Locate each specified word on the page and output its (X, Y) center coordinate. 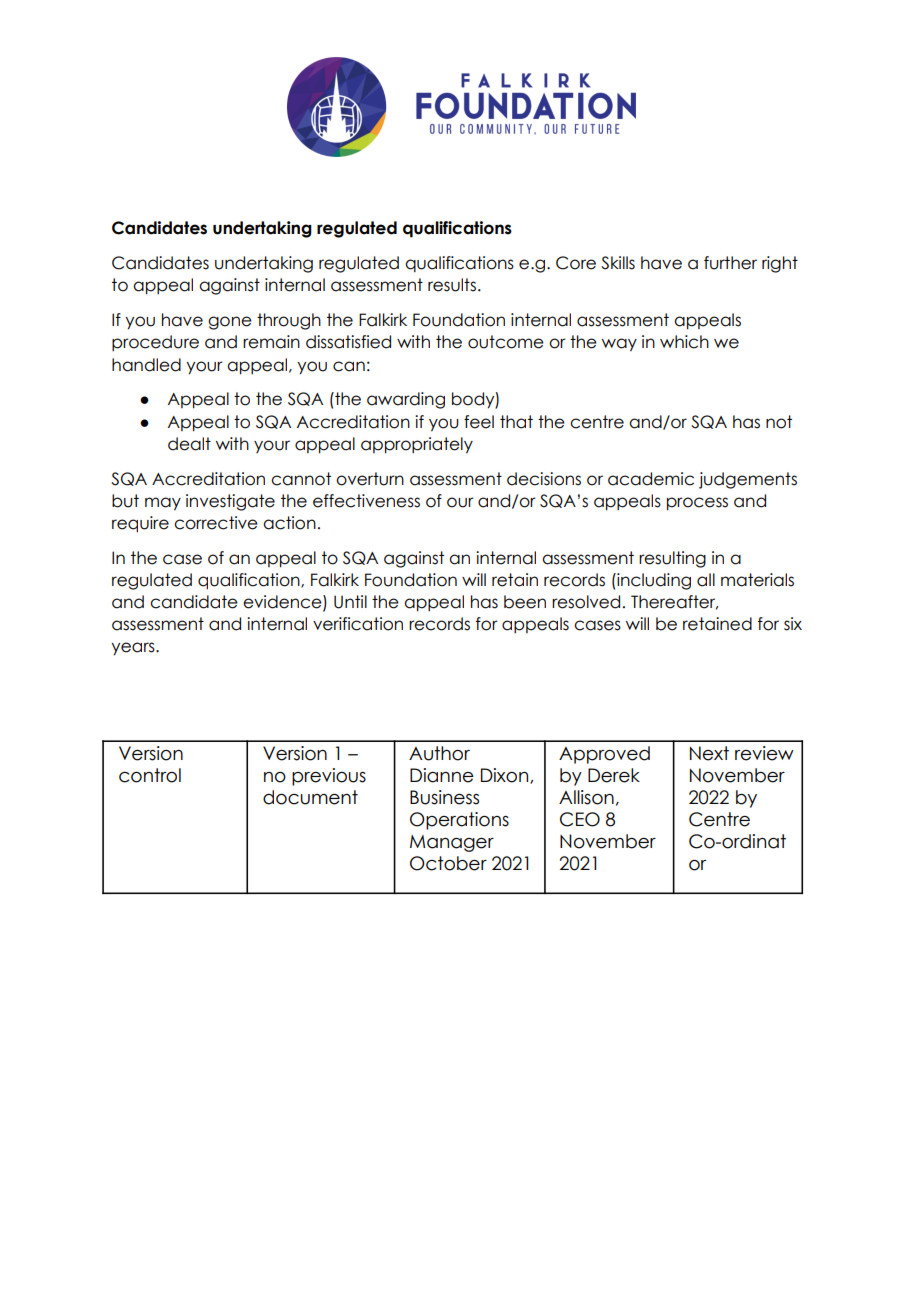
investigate (230, 502)
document (310, 797)
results (452, 285)
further (730, 263)
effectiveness (366, 501)
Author (439, 753)
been (525, 602)
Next (709, 753)
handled (146, 365)
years (134, 649)
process (697, 504)
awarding (406, 400)
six (793, 624)
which (684, 342)
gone (230, 323)
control (150, 775)
